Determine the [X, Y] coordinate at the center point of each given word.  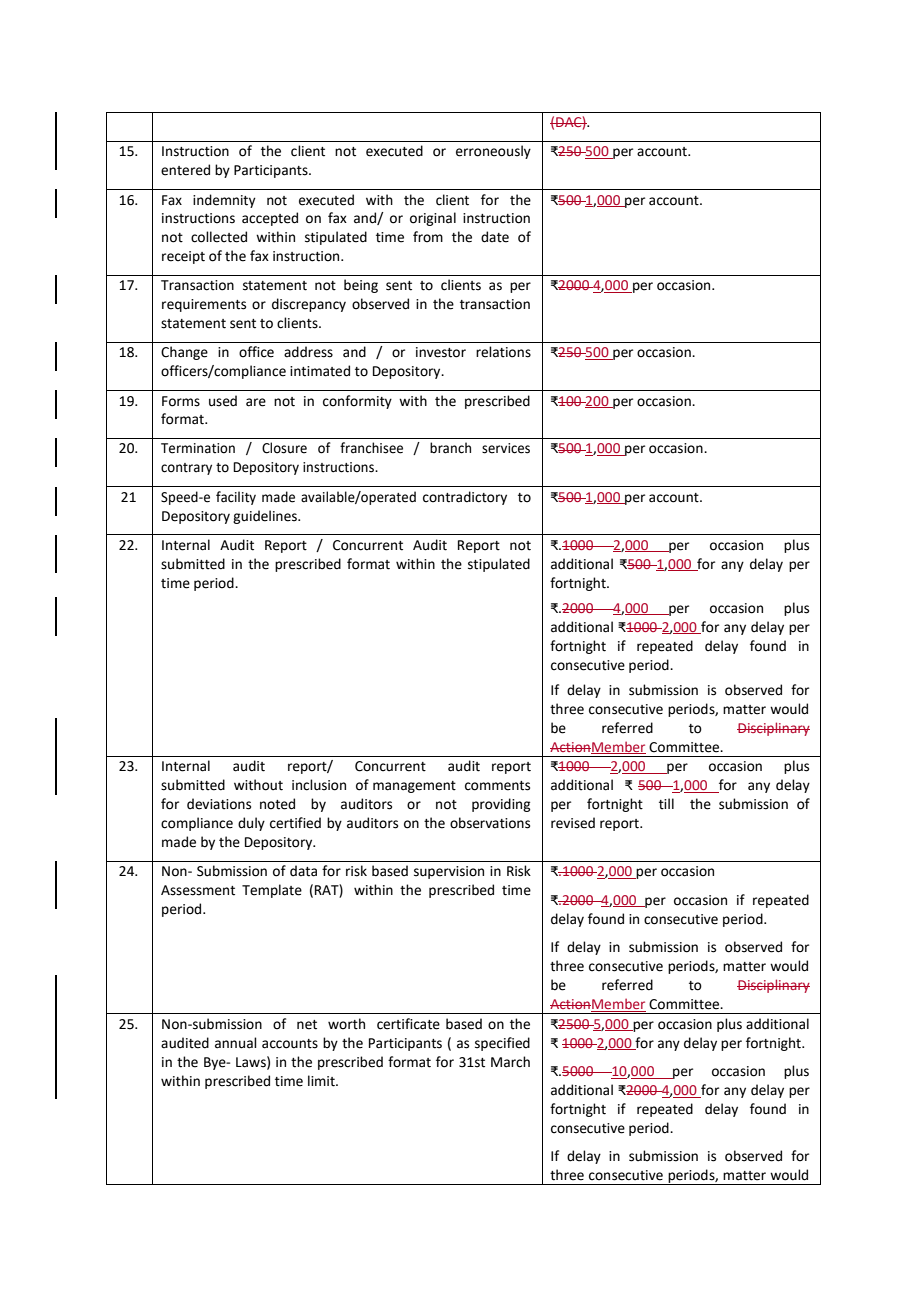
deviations [219, 804]
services [506, 448]
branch [450, 448]
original [433, 219]
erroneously [493, 152]
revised [573, 823]
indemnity [224, 201]
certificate [408, 1024]
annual [236, 1043]
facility [236, 498]
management [414, 787]
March [510, 1062]
